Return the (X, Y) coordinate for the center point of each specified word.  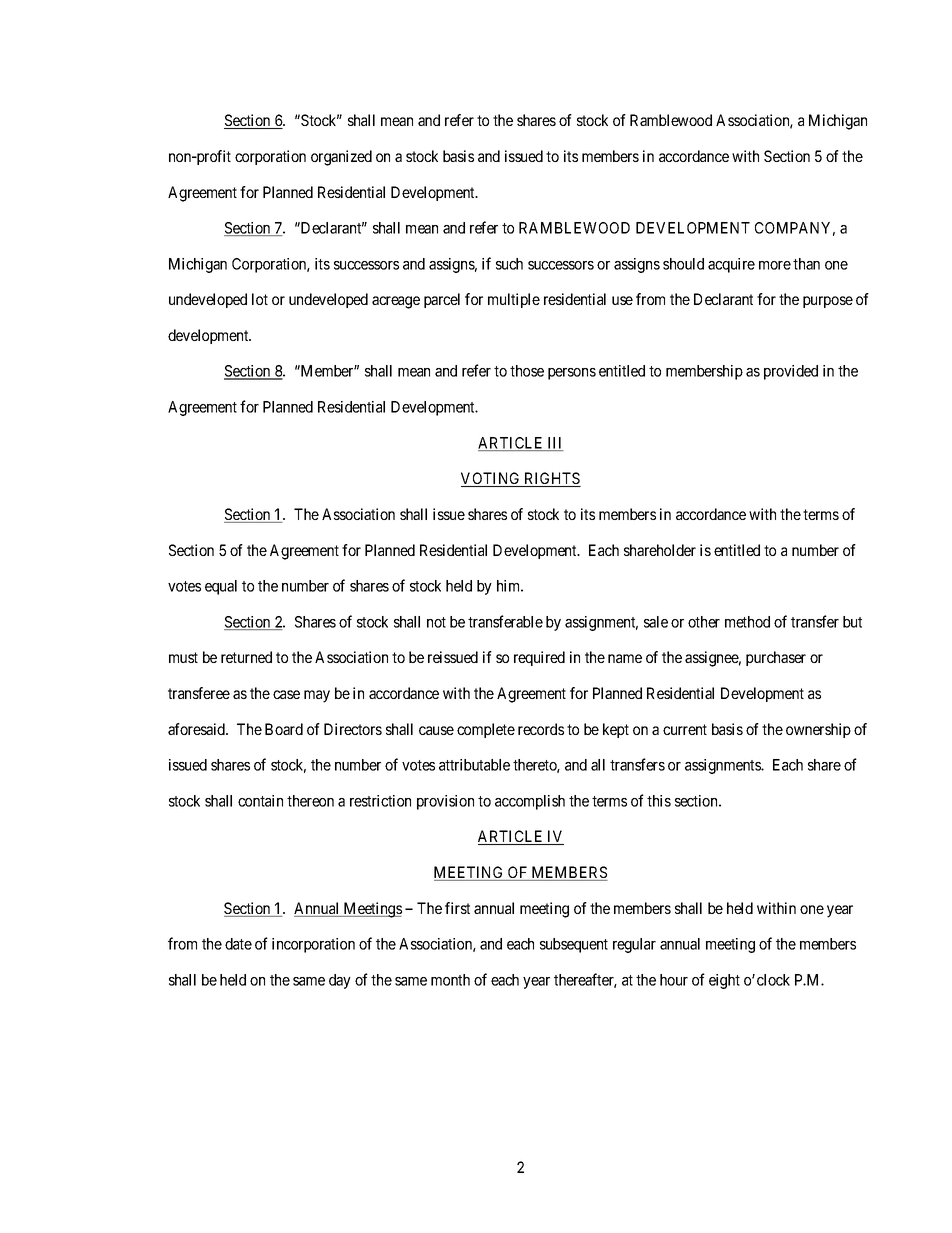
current (685, 729)
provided (791, 372)
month (450, 980)
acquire (731, 265)
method (747, 622)
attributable (474, 765)
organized (341, 158)
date (238, 944)
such (509, 264)
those (527, 371)
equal (221, 587)
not (436, 622)
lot (260, 299)
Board (284, 729)
